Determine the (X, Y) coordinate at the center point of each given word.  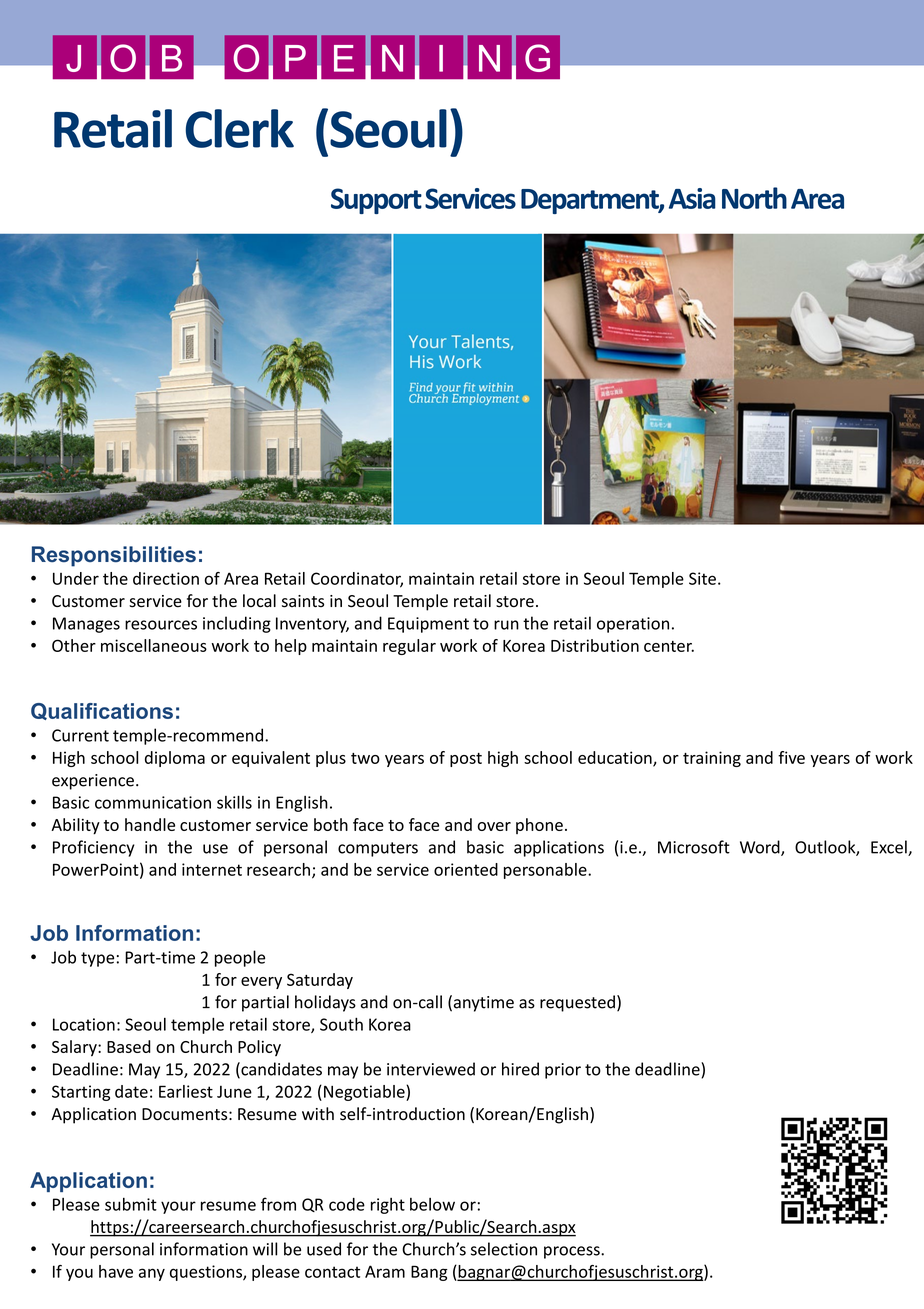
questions (207, 1273)
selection (504, 1249)
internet (212, 869)
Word (761, 848)
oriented (466, 869)
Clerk (240, 128)
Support (376, 201)
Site (702, 578)
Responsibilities (114, 556)
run (506, 625)
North (754, 198)
